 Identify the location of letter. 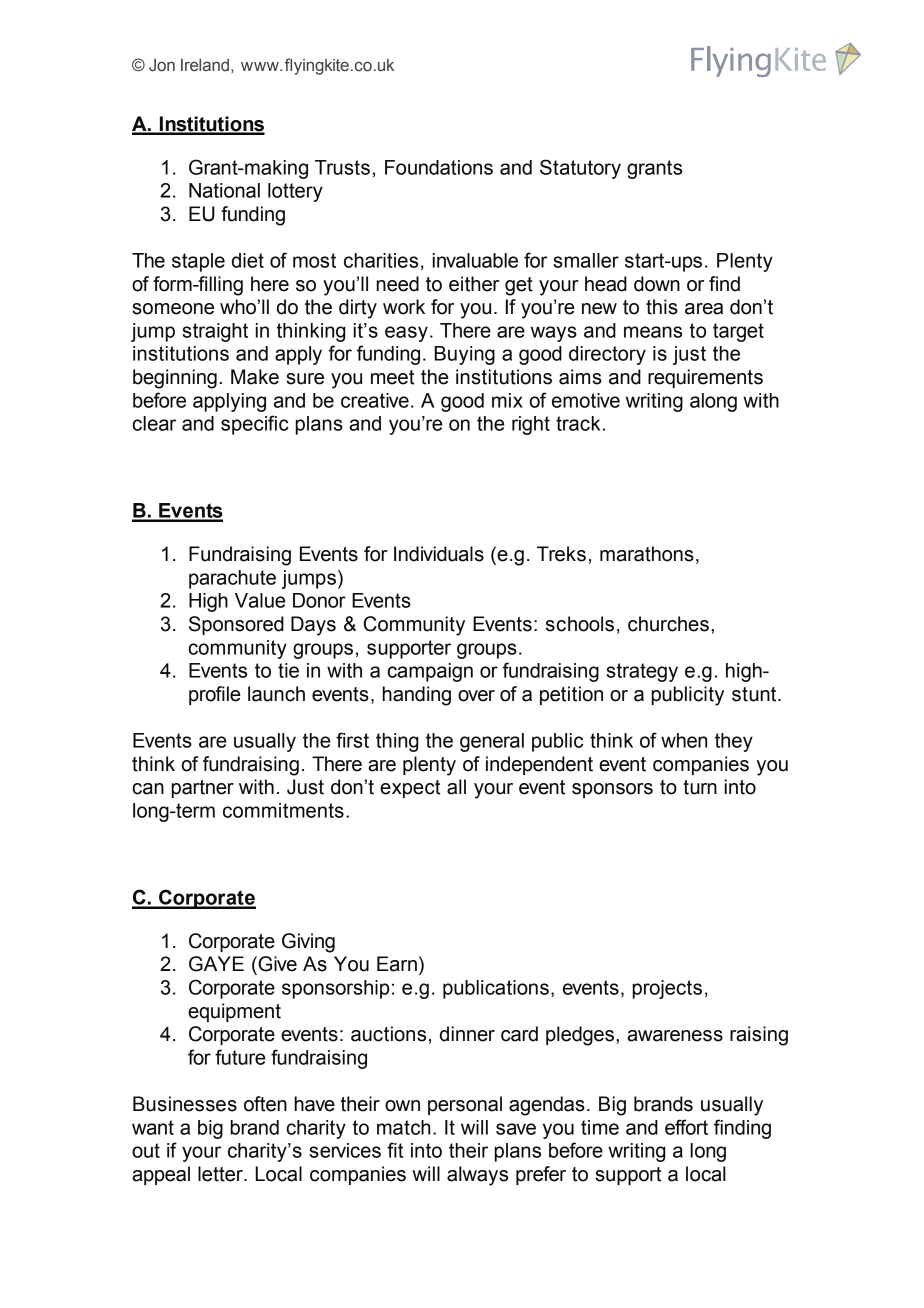
(221, 1174).
